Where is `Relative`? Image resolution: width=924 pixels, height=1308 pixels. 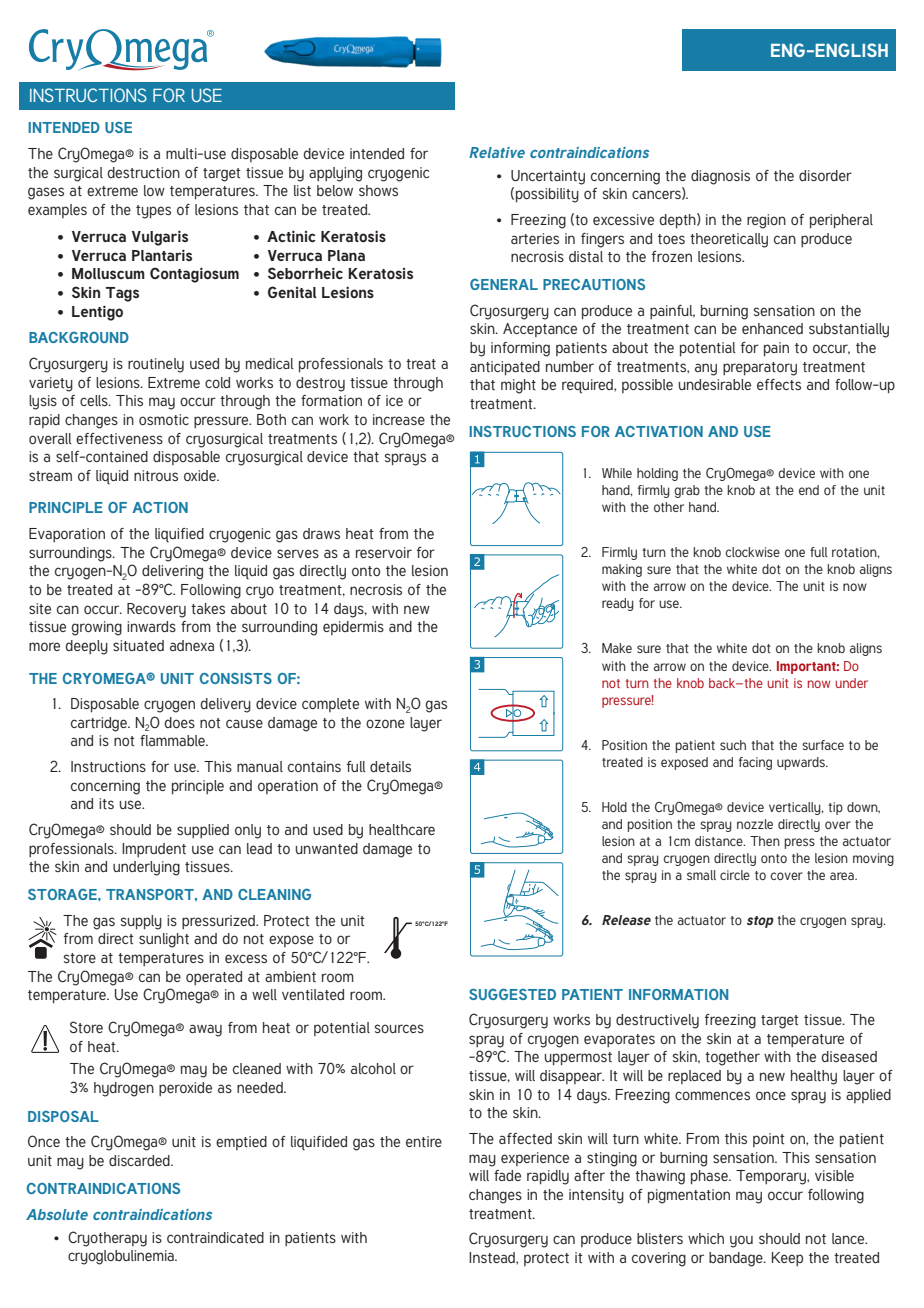 Relative is located at coordinates (497, 152).
